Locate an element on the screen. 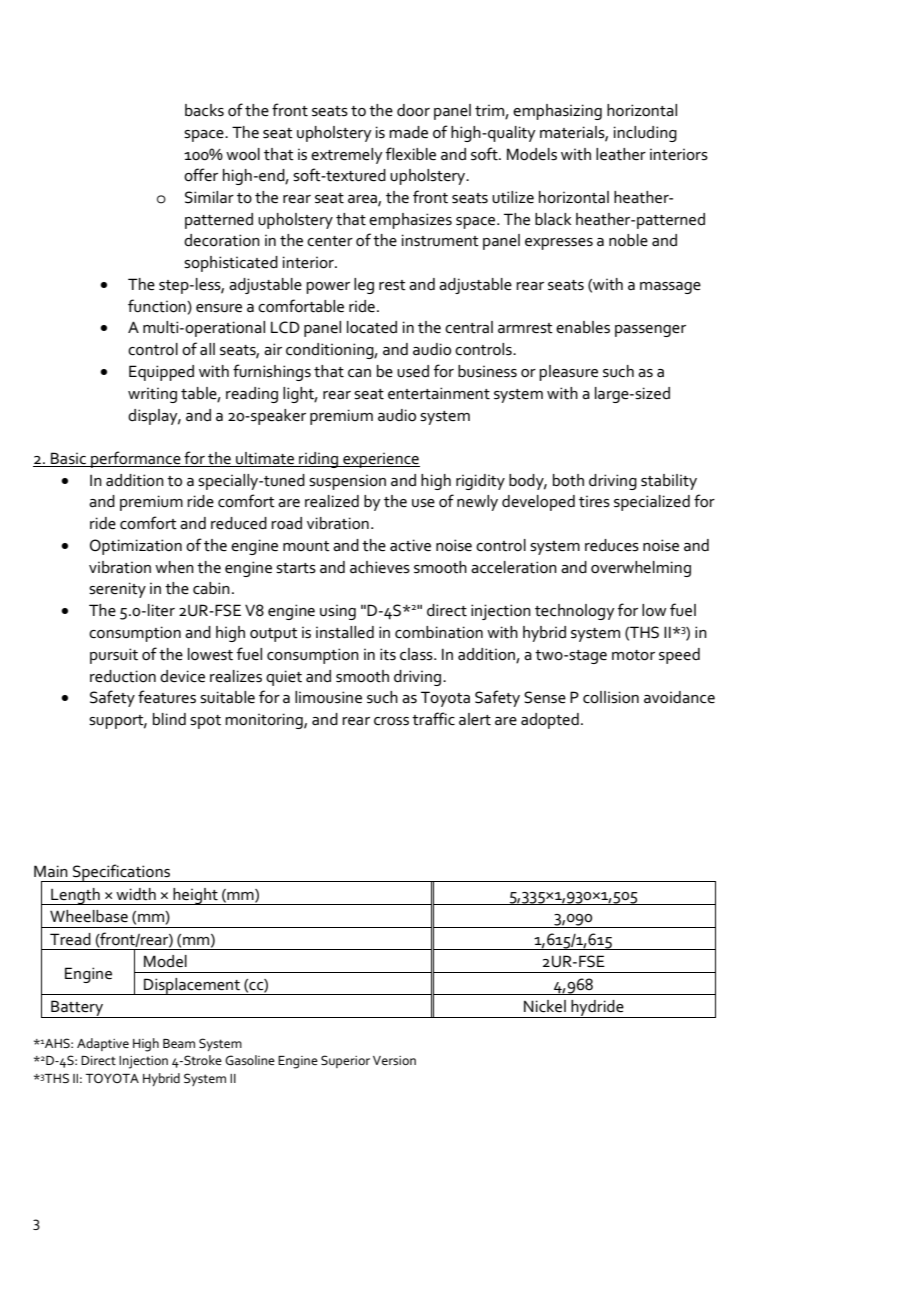 The height and width of the screenshot is (1308, 924). achieves is located at coordinates (380, 567).
